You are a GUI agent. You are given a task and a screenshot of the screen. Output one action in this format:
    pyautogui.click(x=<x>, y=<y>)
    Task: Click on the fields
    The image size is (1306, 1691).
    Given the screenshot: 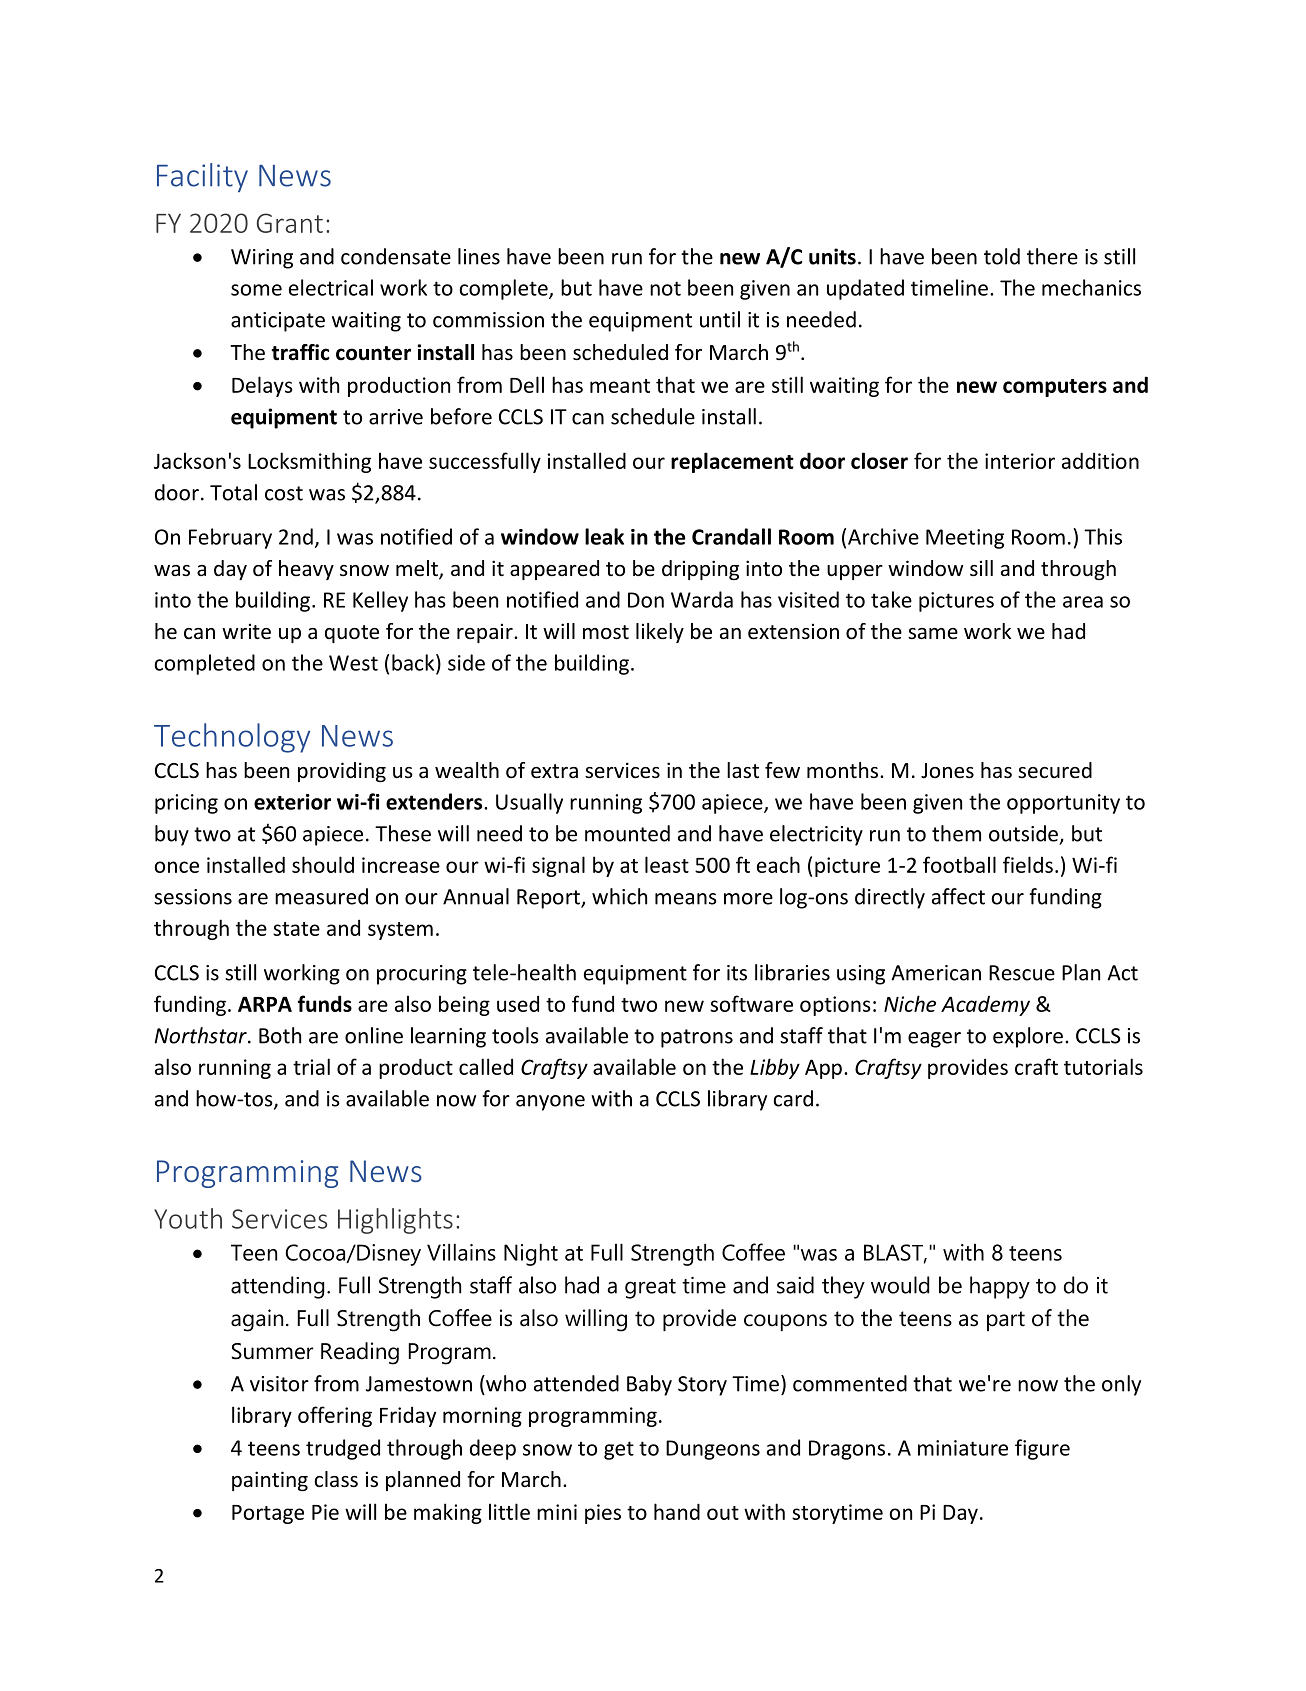 What is the action you would take?
    pyautogui.click(x=1028, y=864)
